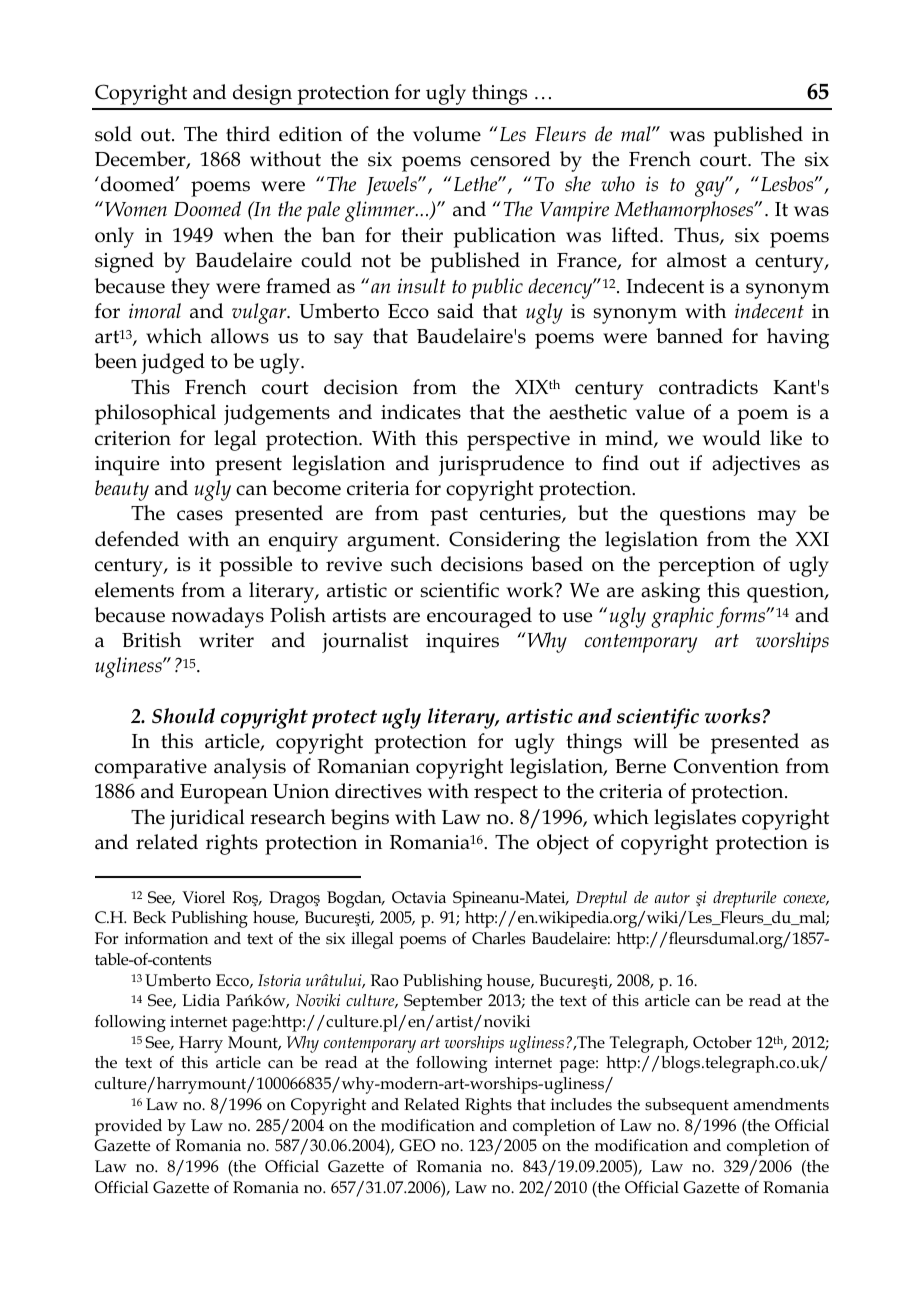 The height and width of the image is (1314, 924). What do you see at coordinates (187, 463) in the image?
I see `into` at bounding box center [187, 463].
